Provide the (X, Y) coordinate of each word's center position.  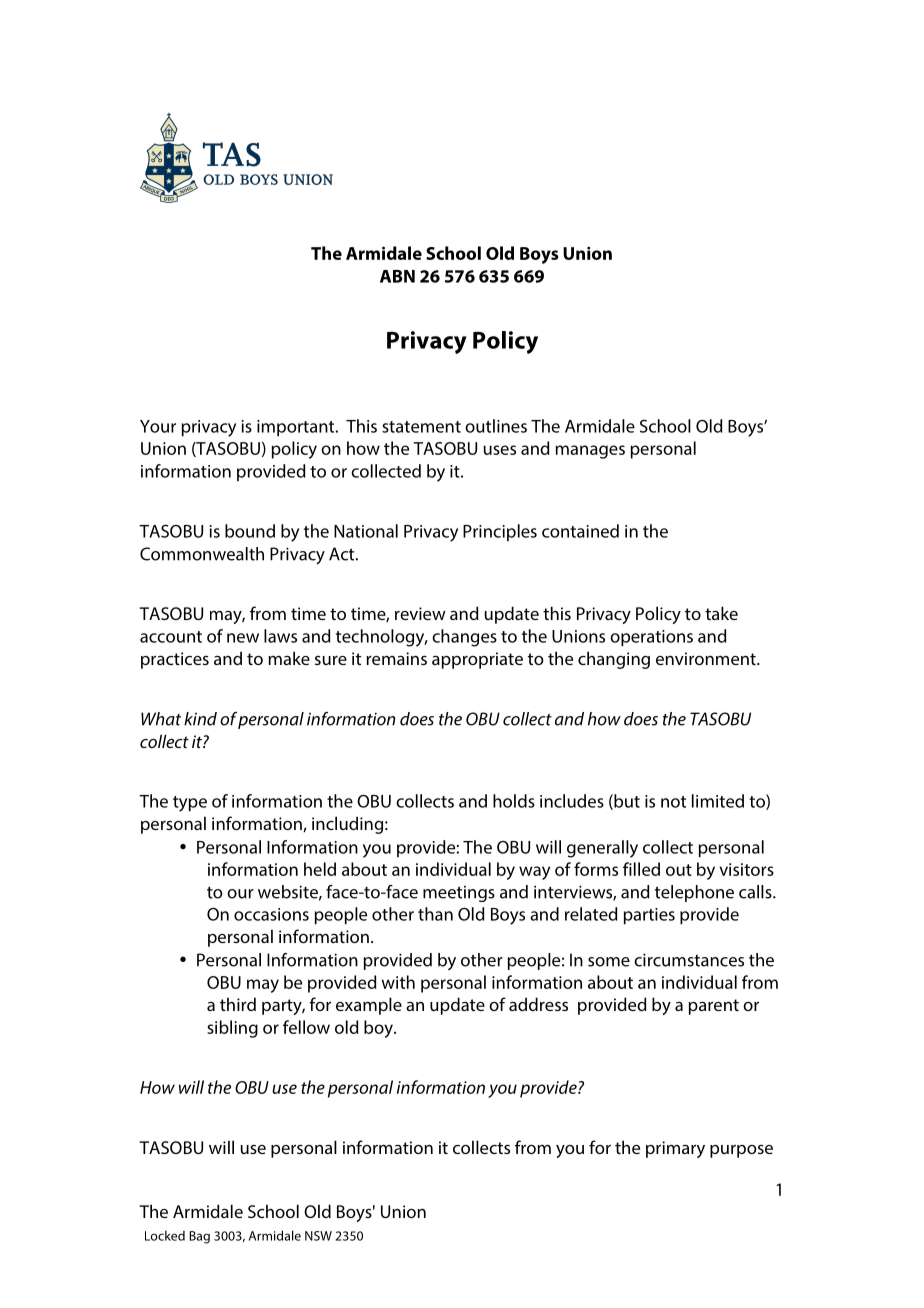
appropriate (477, 660)
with (398, 982)
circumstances (689, 960)
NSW (318, 1236)
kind (200, 719)
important (297, 428)
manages (590, 452)
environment (707, 658)
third (238, 1004)
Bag (199, 1237)
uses (500, 450)
